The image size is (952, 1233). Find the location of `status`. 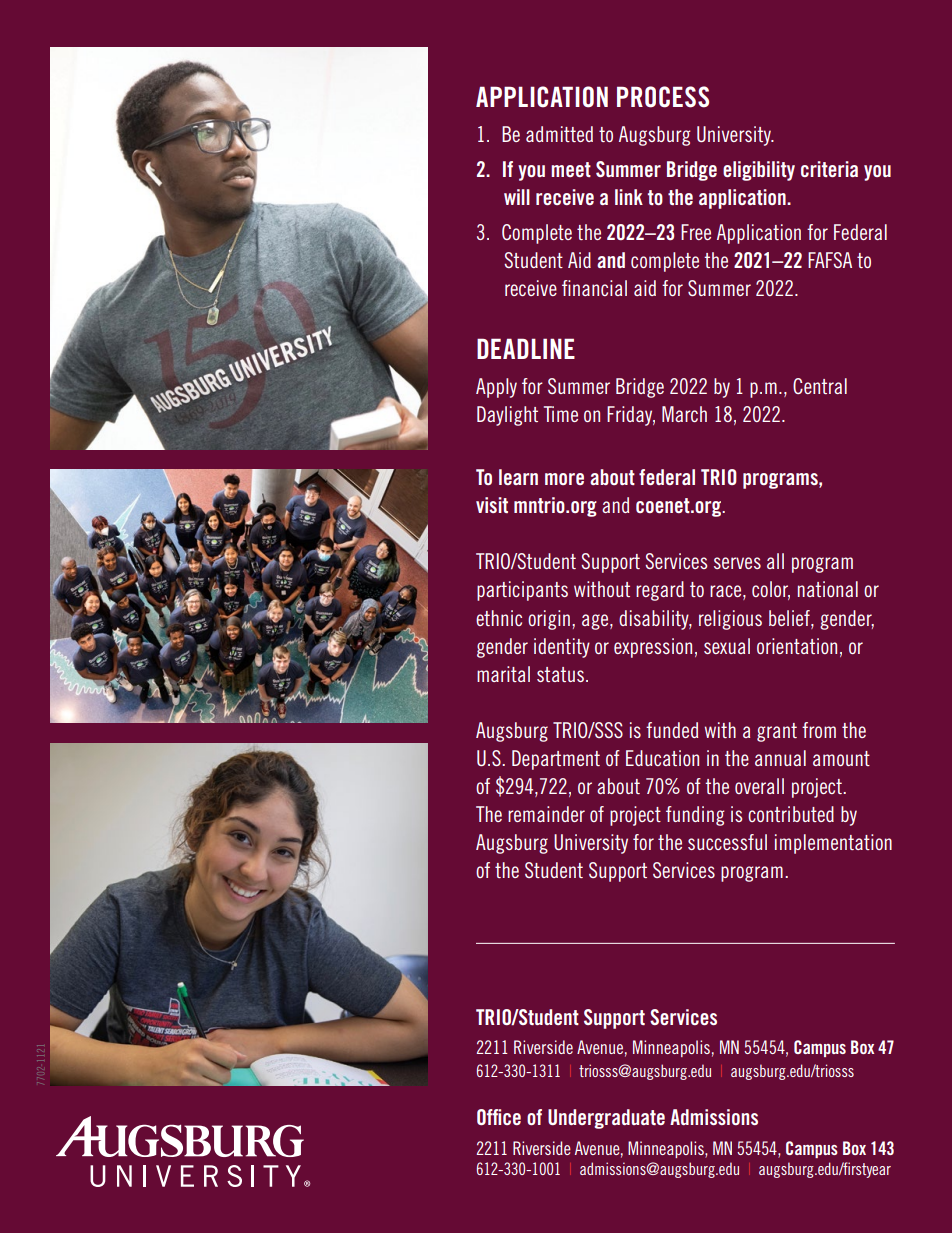

status is located at coordinates (560, 674).
